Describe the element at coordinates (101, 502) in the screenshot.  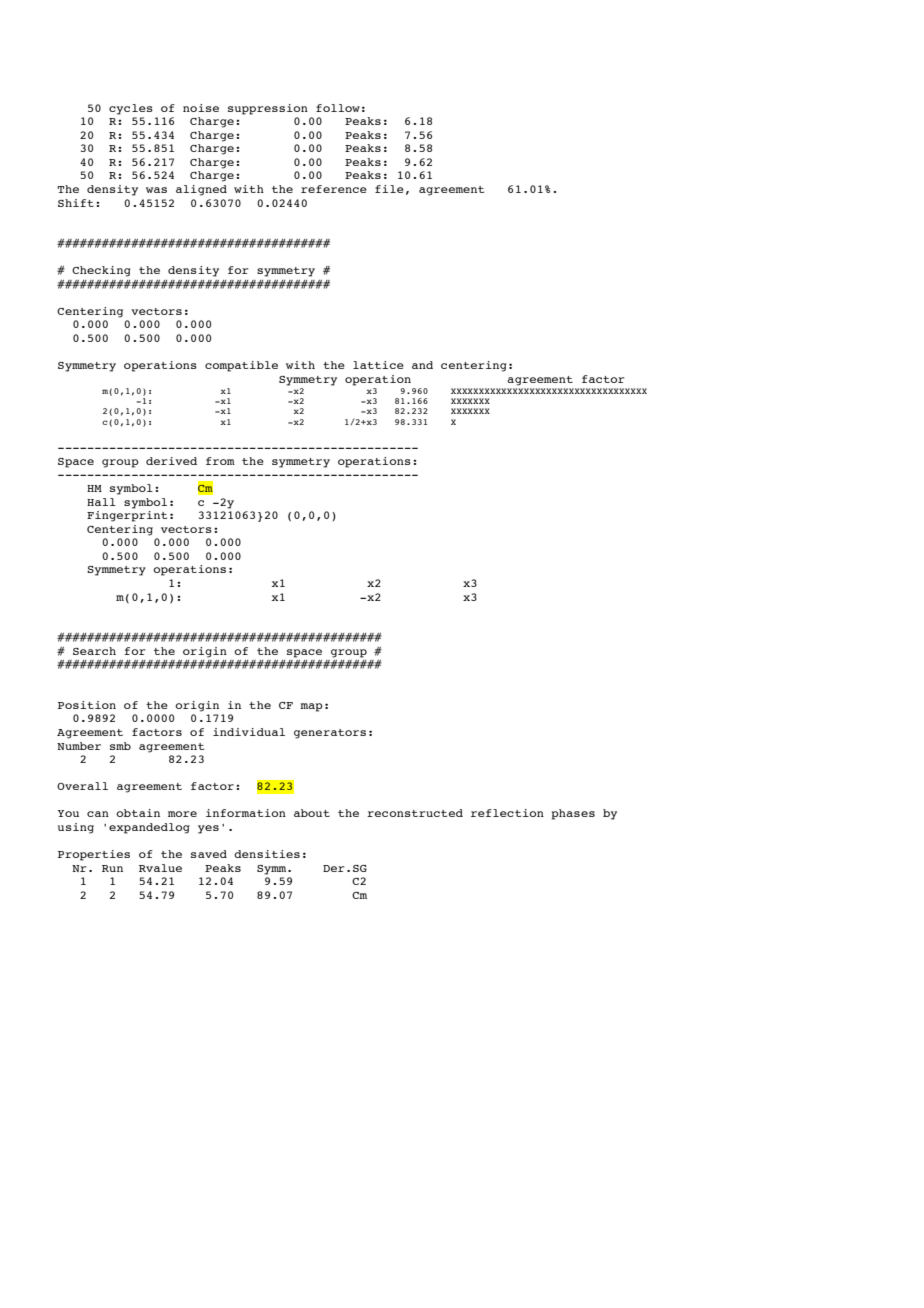
I see `Hall` at that location.
